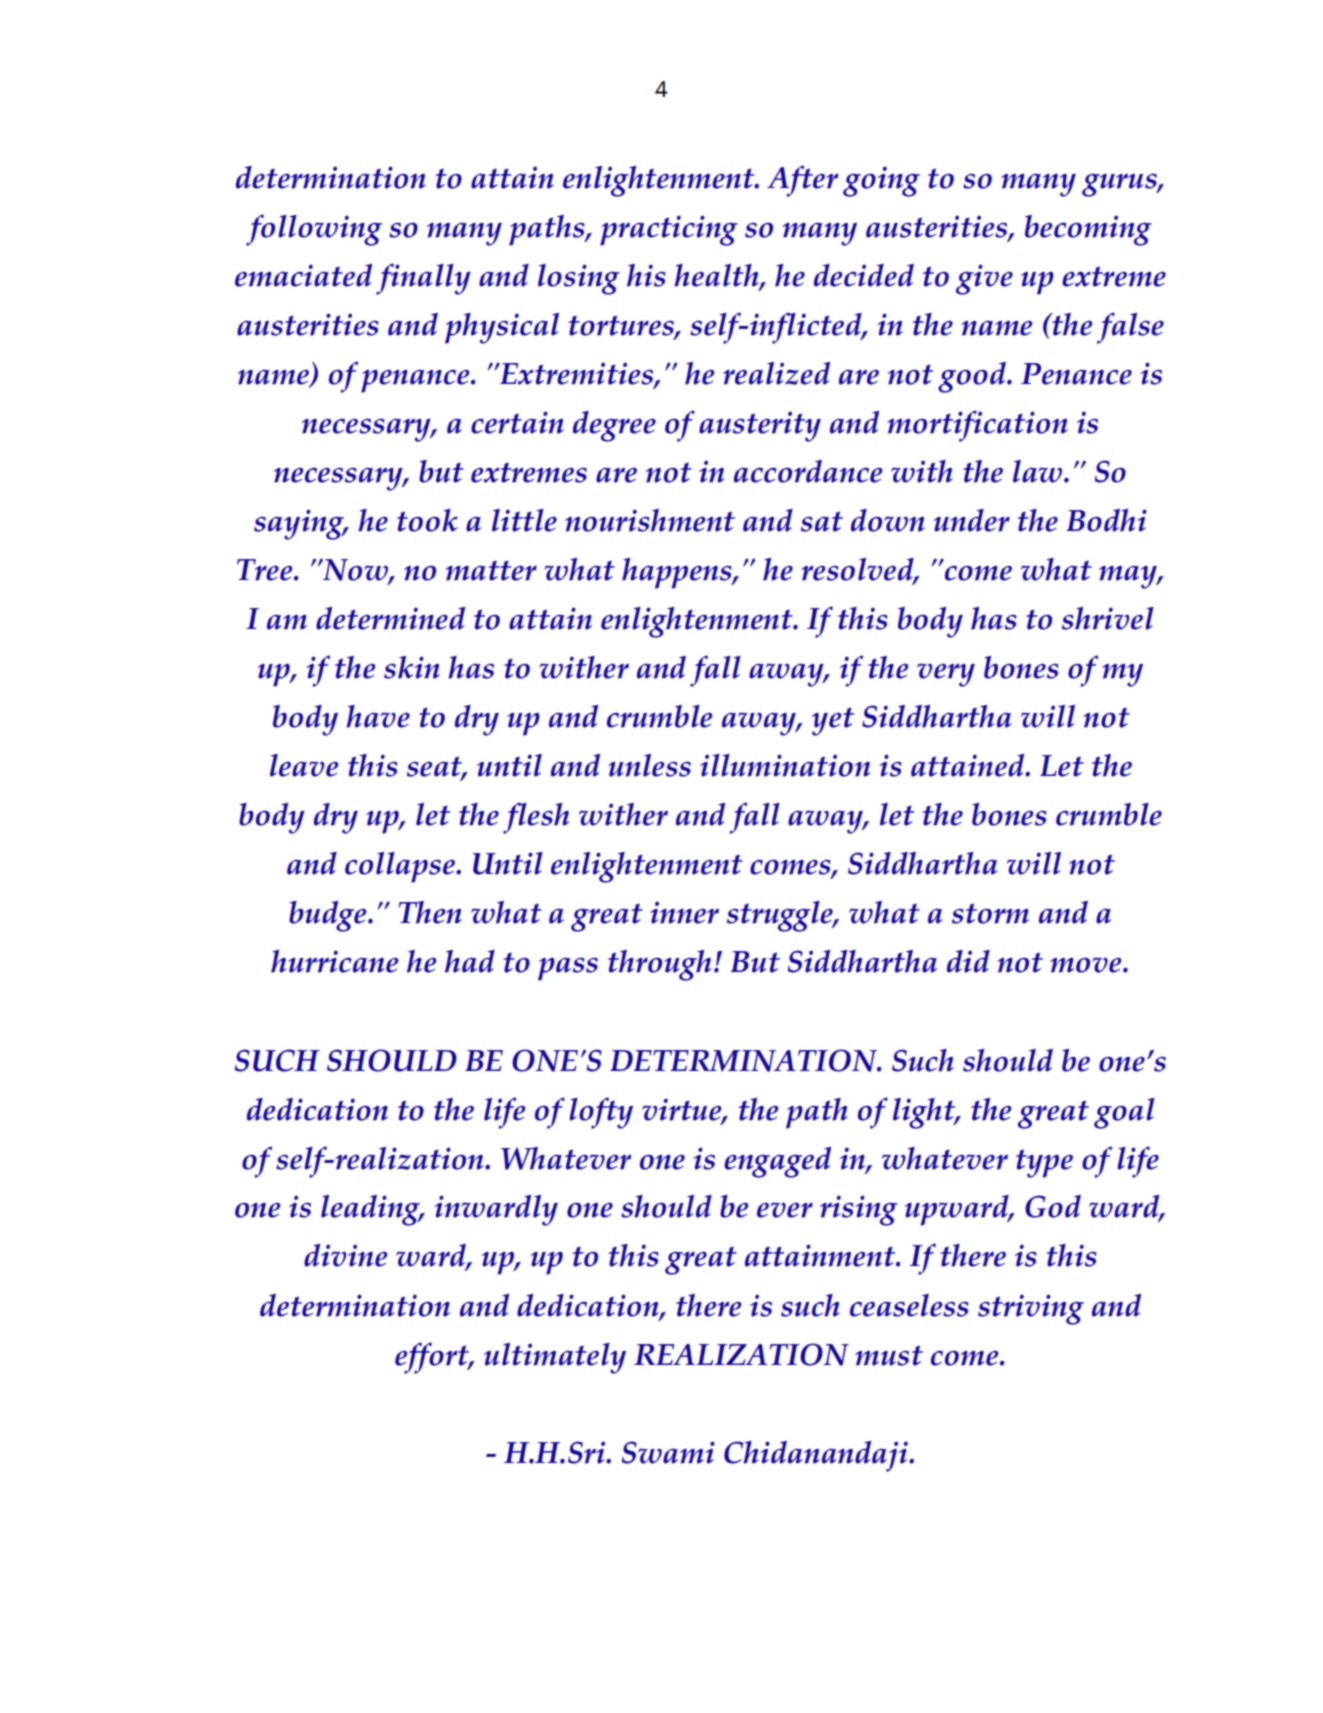  I want to click on collapse, so click(401, 867).
